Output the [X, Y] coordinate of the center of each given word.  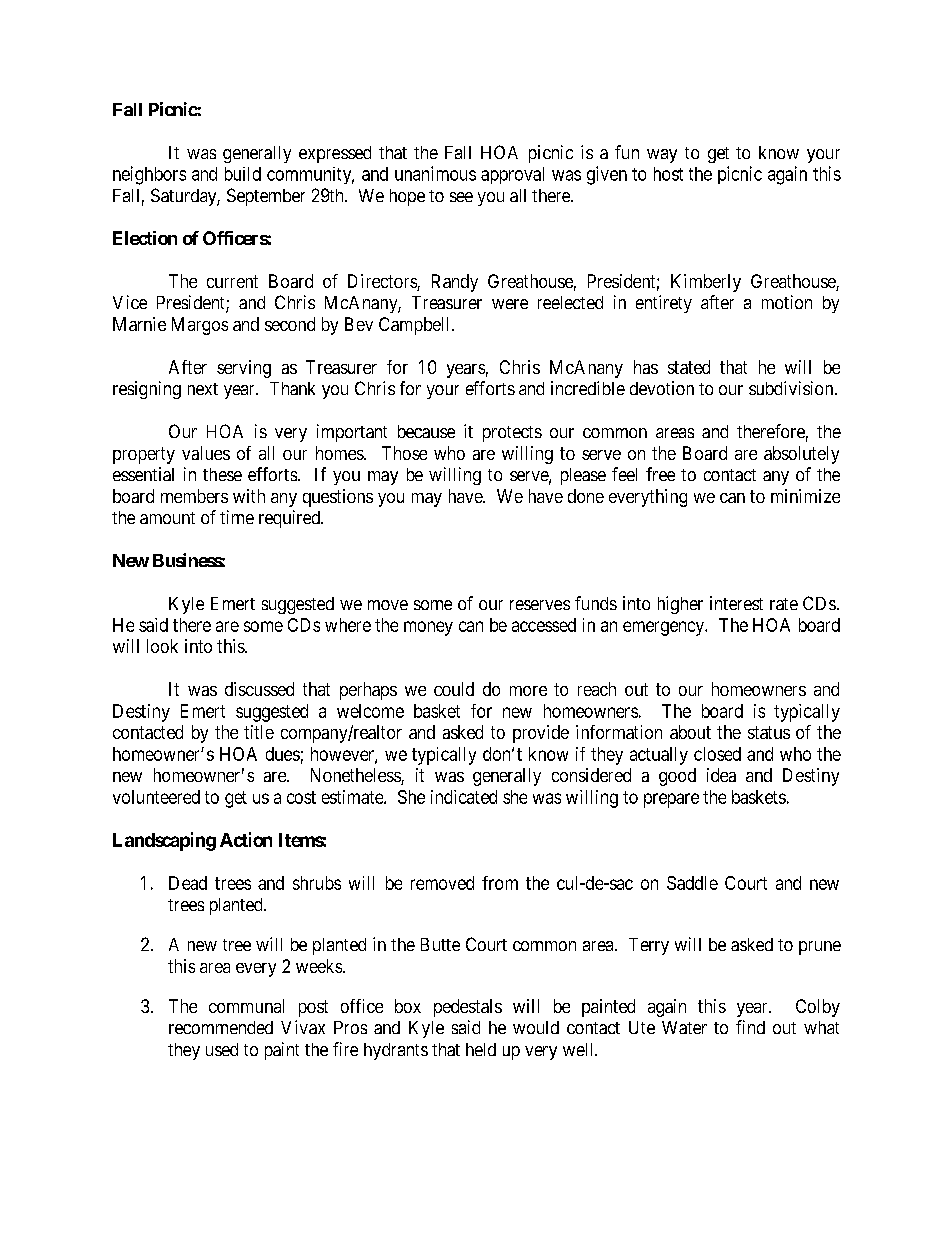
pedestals [468, 1008]
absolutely [801, 455]
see [461, 197]
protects [512, 434]
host [668, 174]
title [259, 732]
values [206, 453]
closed [717, 754]
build [243, 174]
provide [541, 734]
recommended [221, 1027]
